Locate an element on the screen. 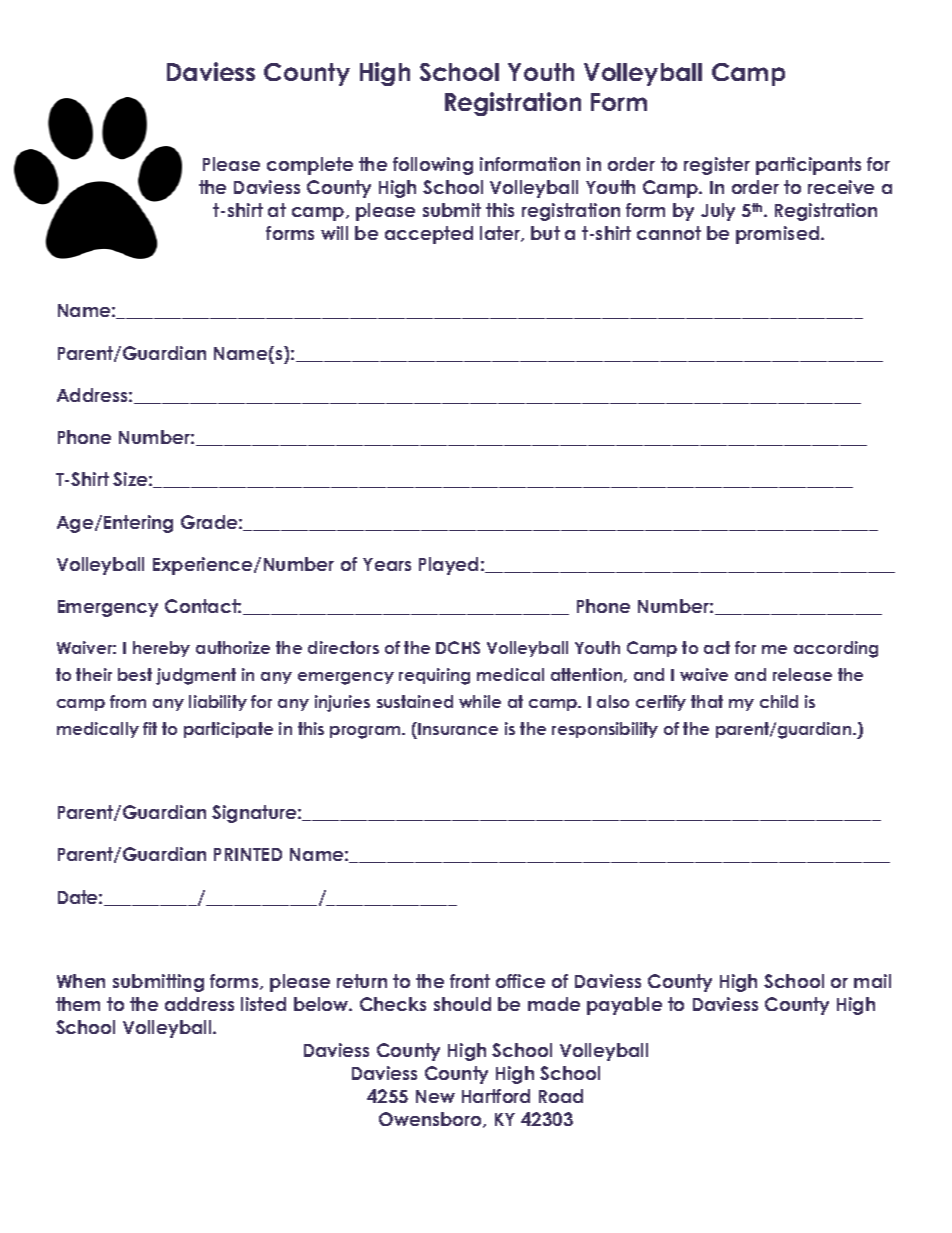 Image resolution: width=952 pixels, height=1233 pixels. participants is located at coordinates (808, 166).
